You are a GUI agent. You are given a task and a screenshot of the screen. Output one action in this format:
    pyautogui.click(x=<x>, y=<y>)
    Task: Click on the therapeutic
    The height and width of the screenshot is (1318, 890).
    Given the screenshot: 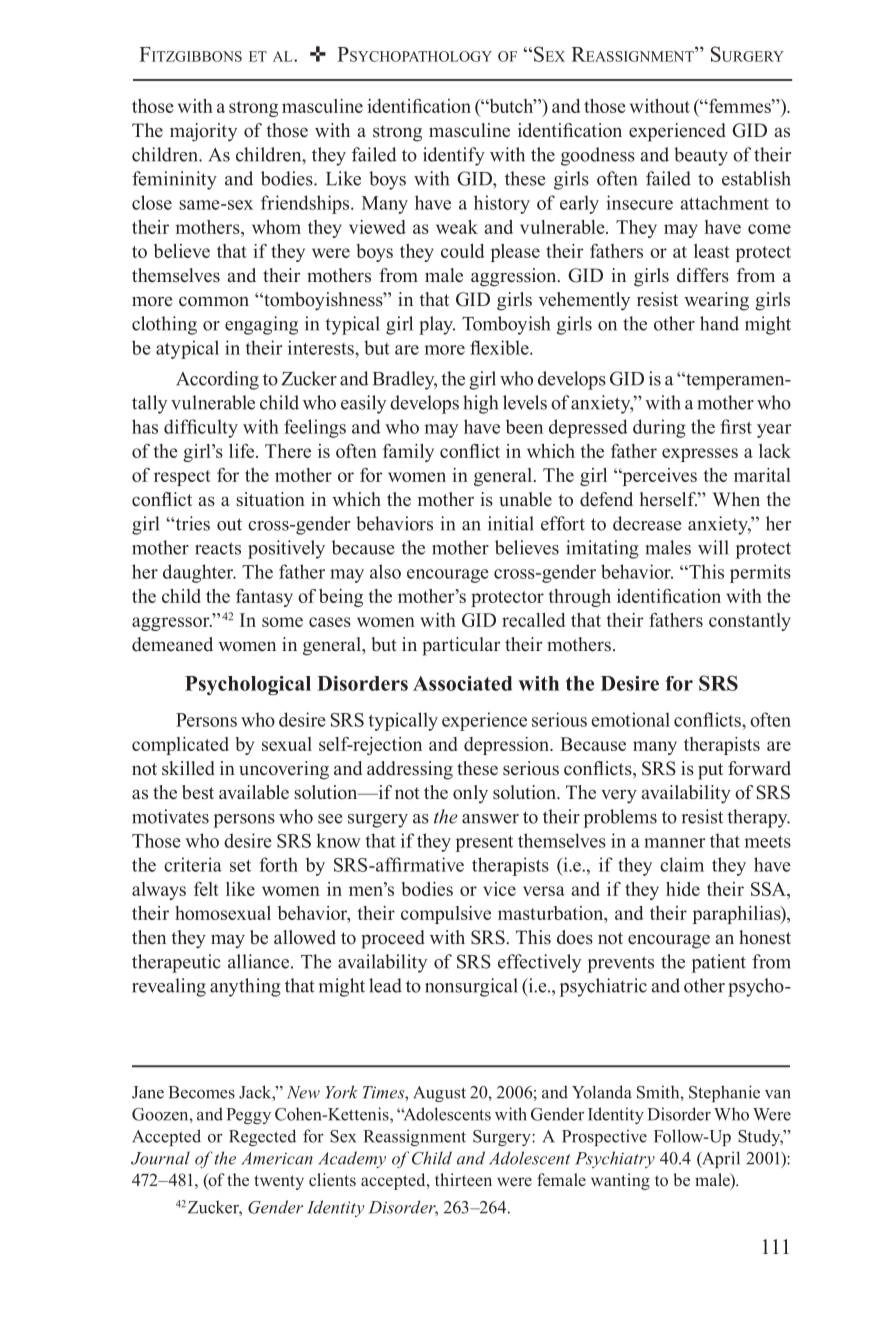 What is the action you would take?
    pyautogui.click(x=176, y=963)
